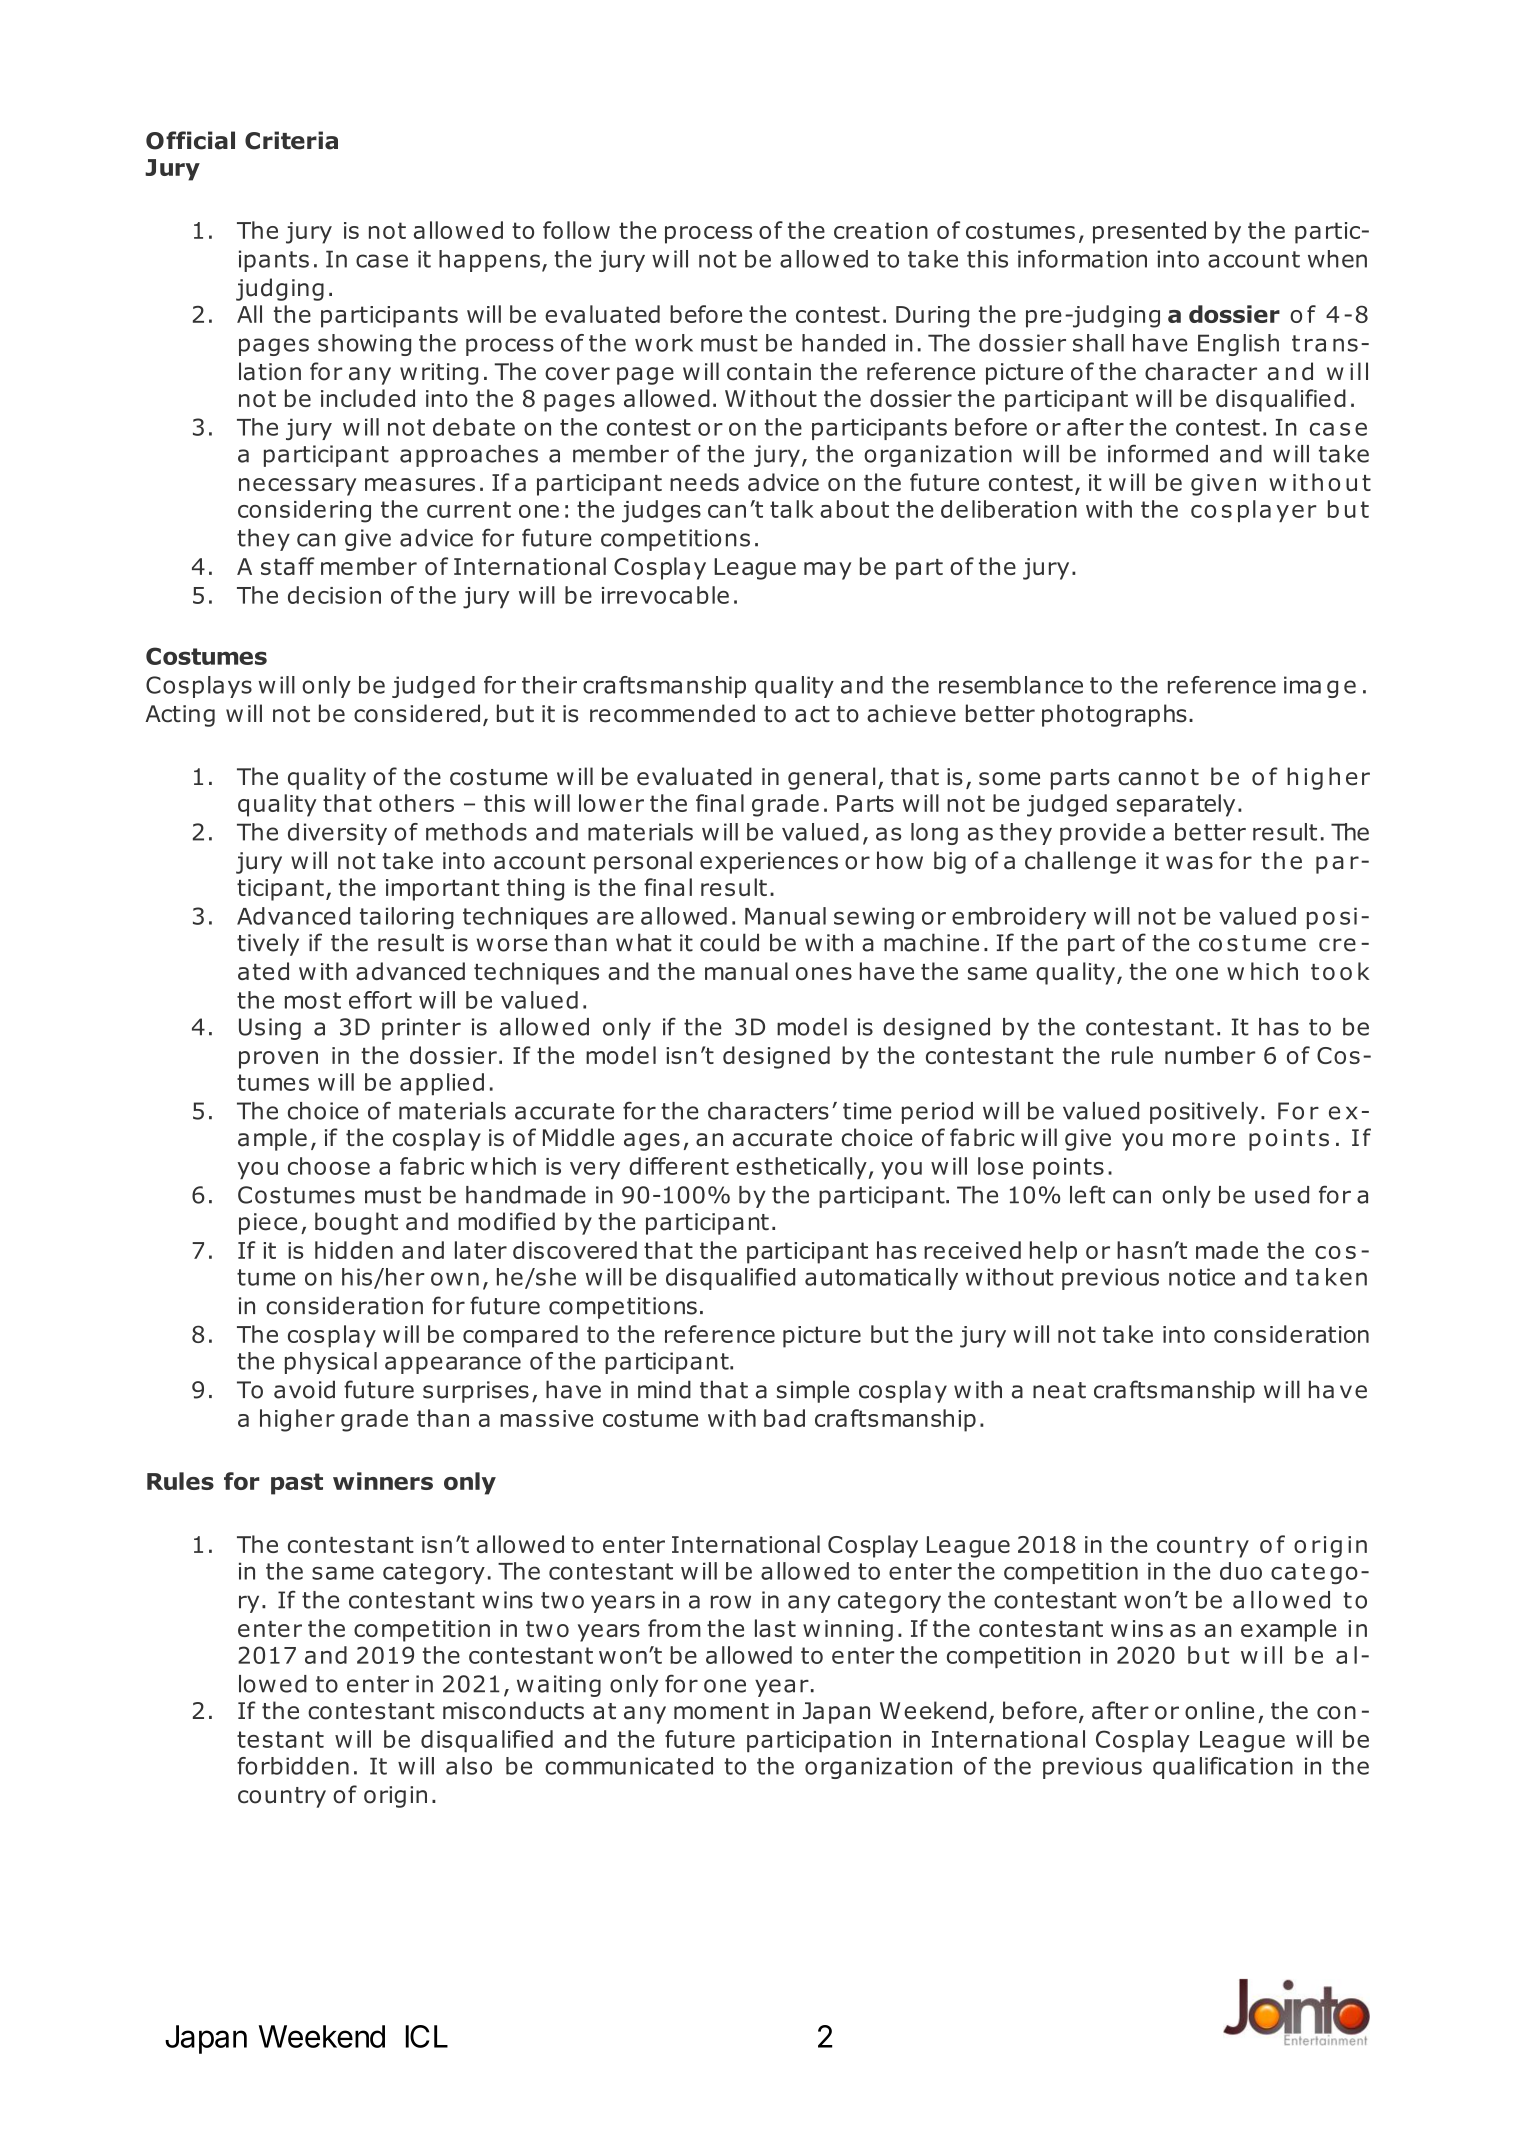  I want to click on moment, so click(721, 1711).
